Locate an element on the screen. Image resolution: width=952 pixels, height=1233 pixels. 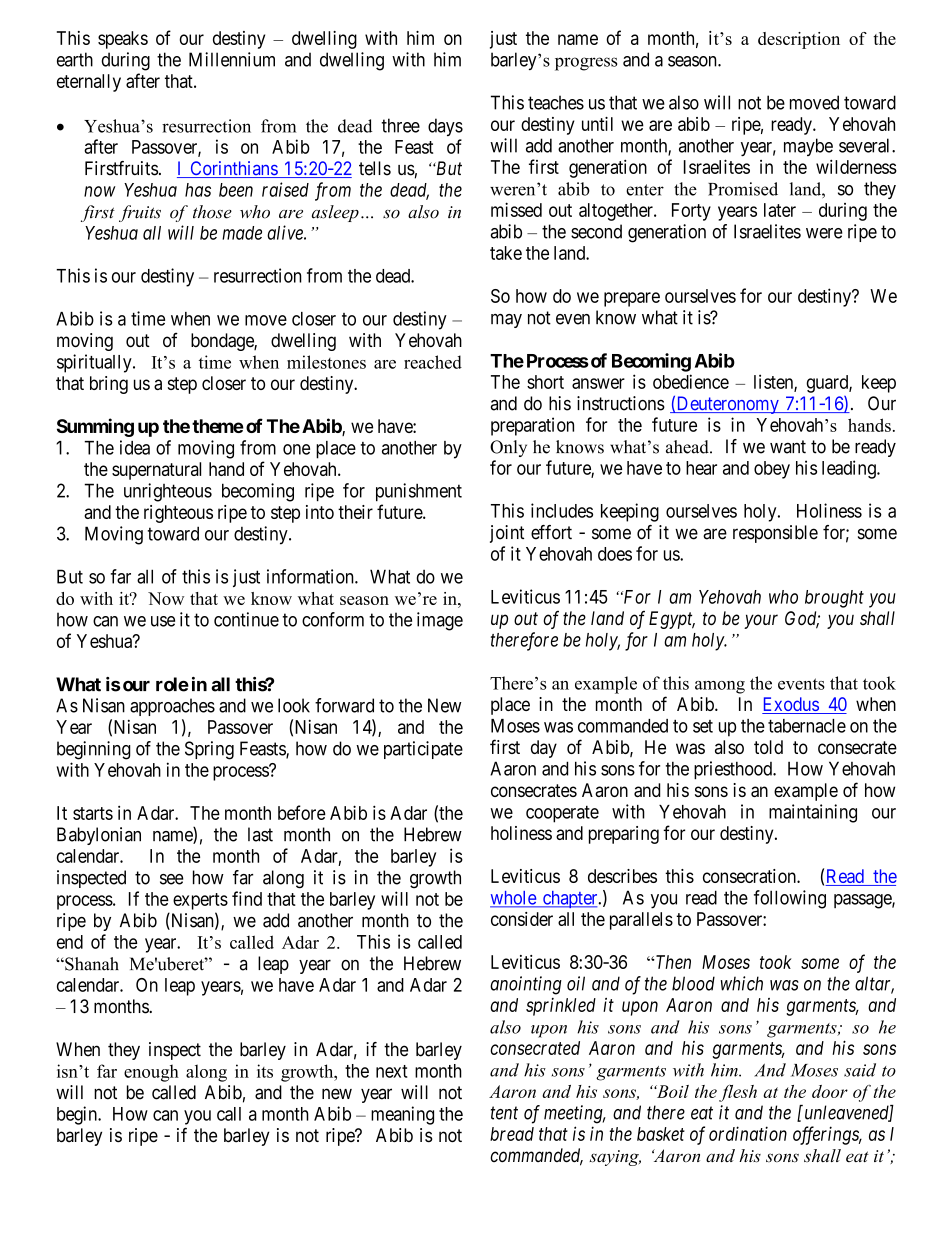
Only is located at coordinates (508, 448).
